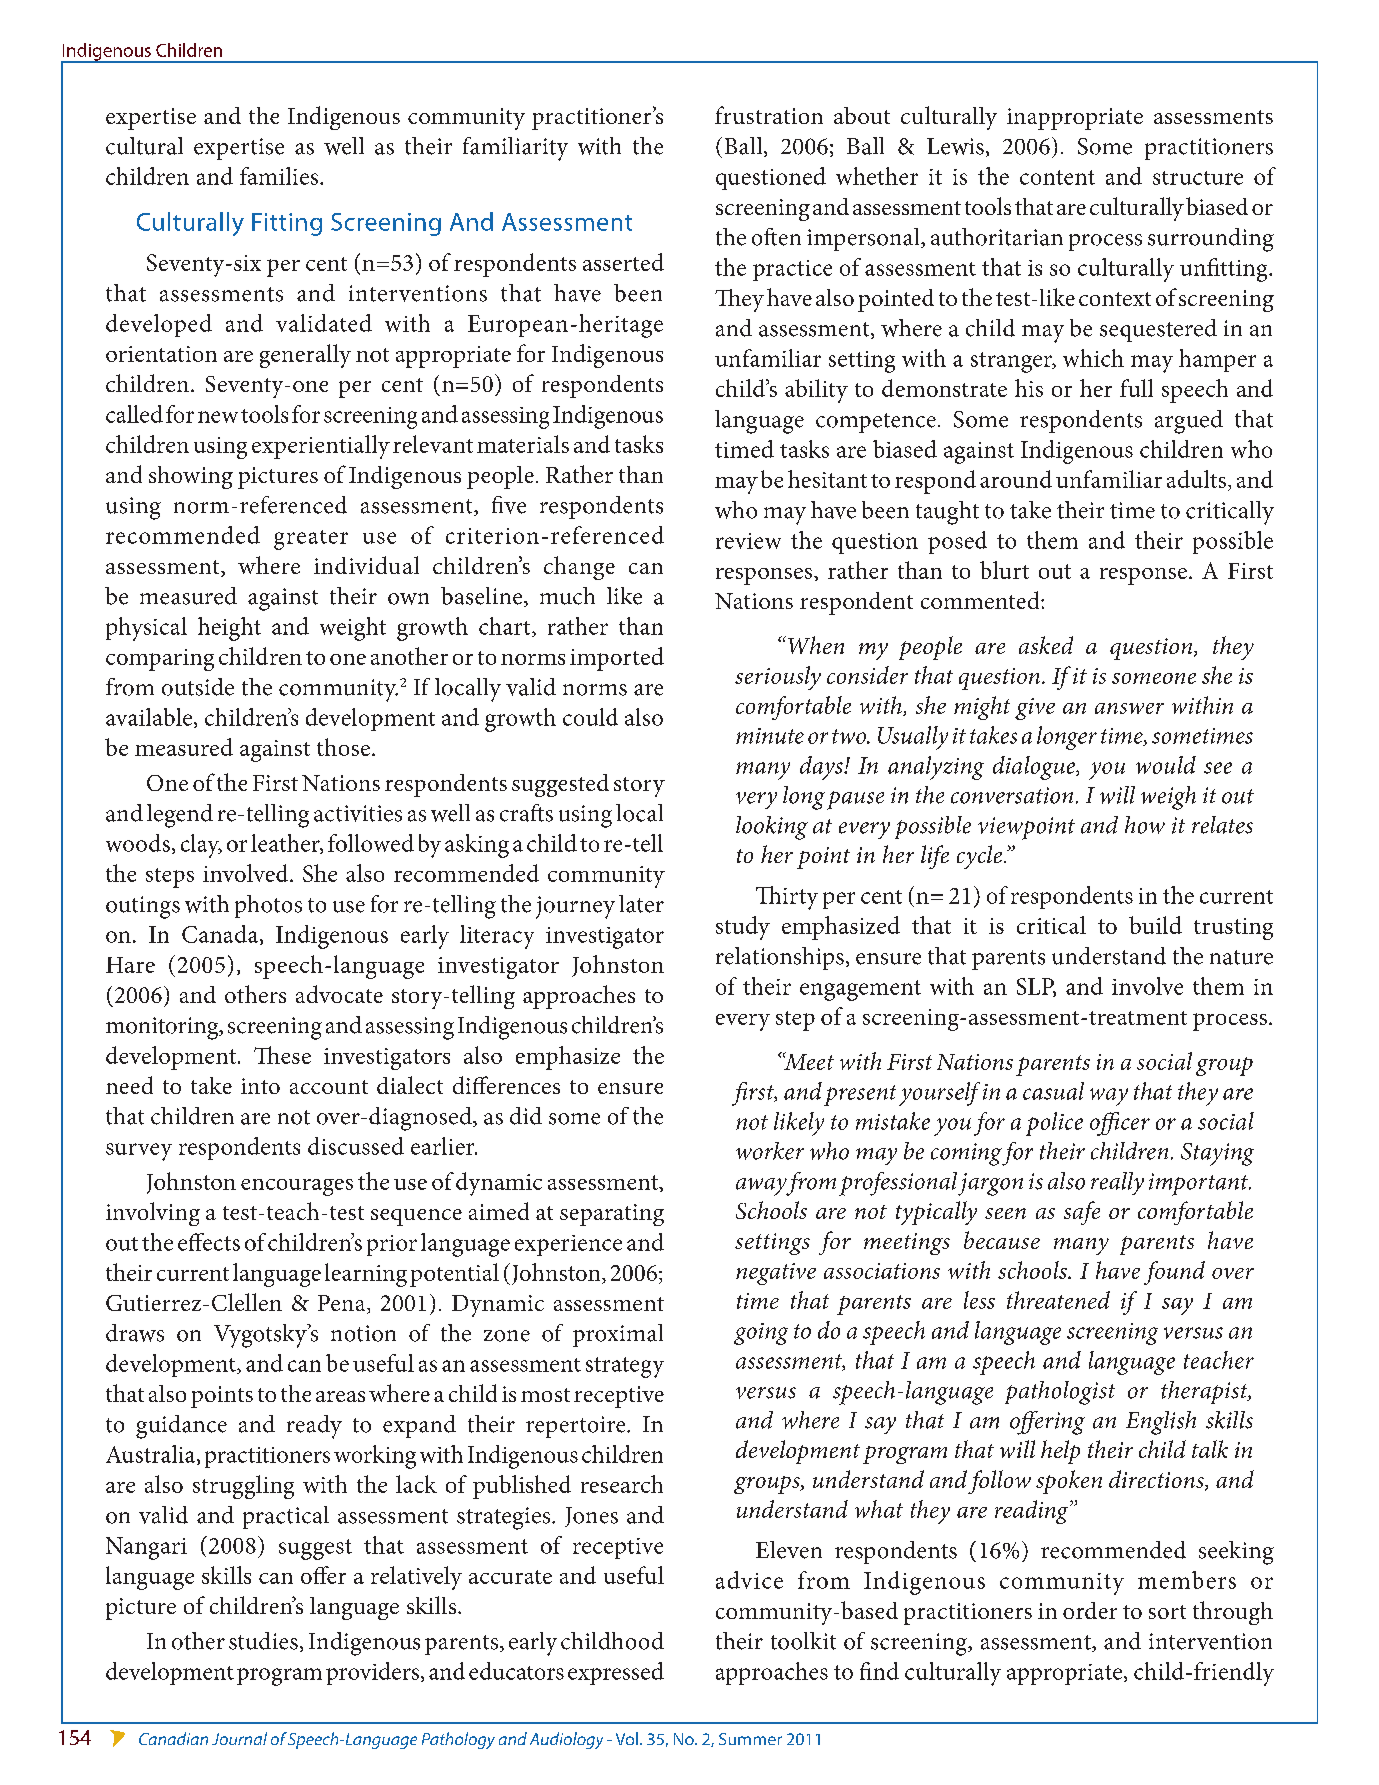 The height and width of the screenshot is (1785, 1379). I want to click on outside, so click(198, 687).
